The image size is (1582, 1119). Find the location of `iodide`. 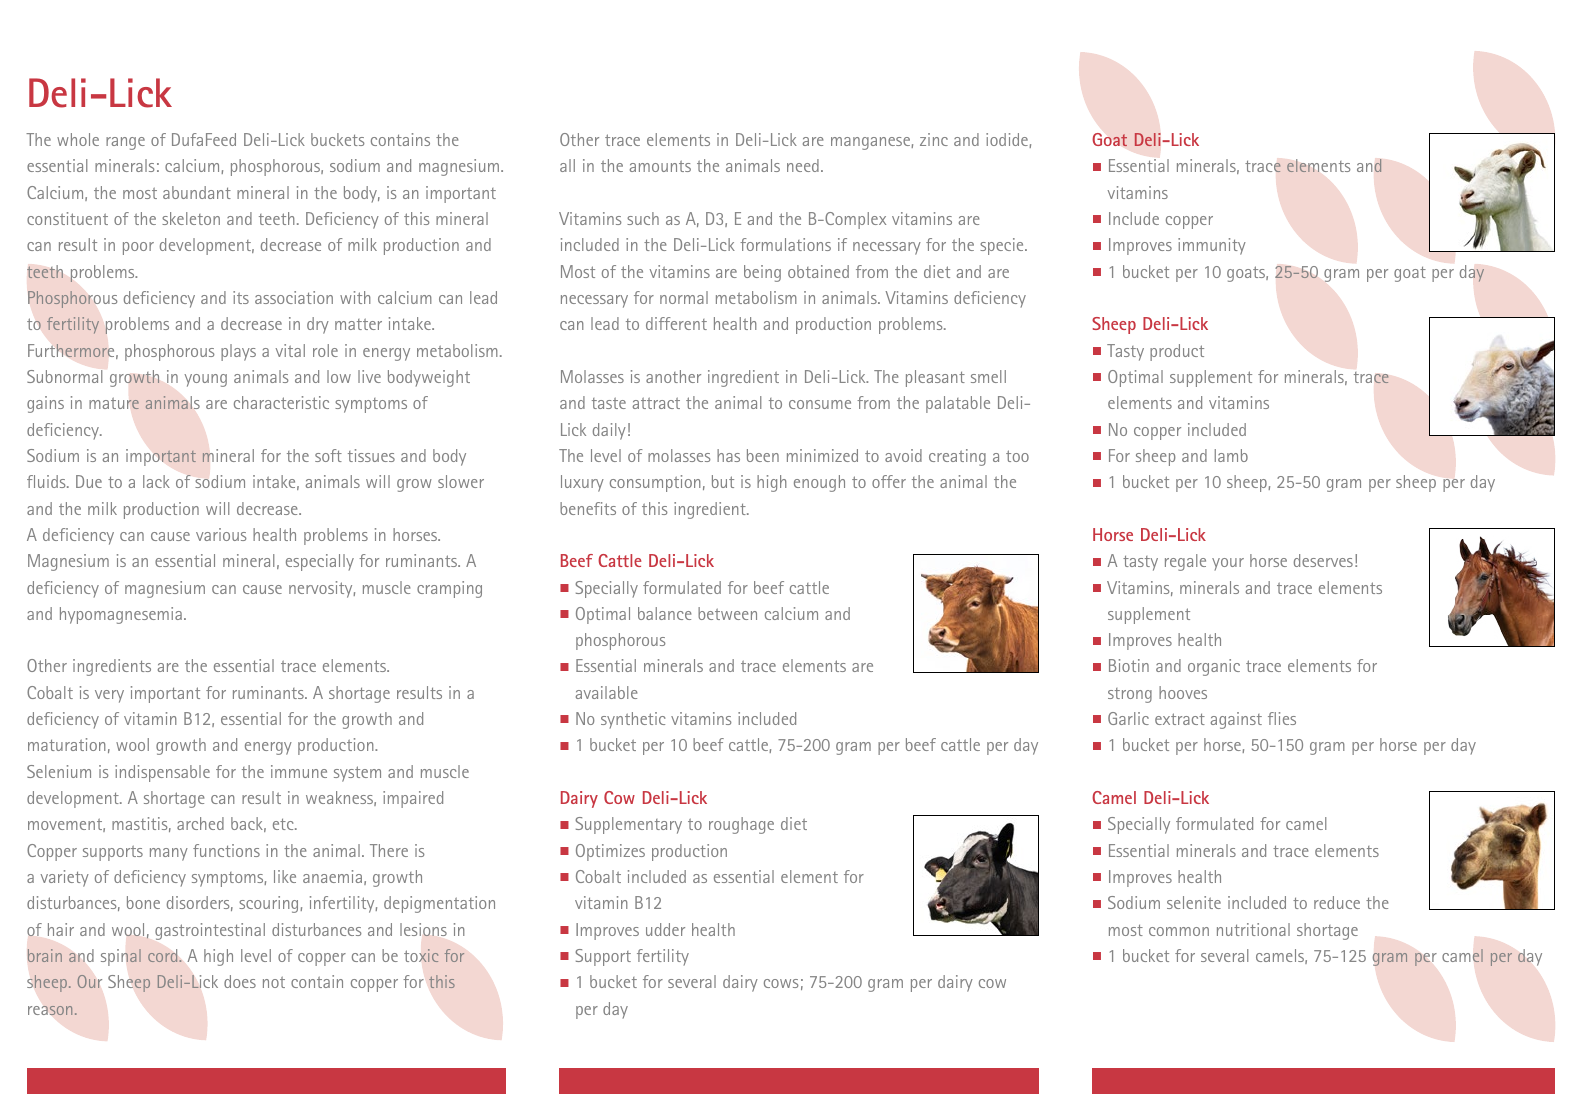

iodide is located at coordinates (1008, 140).
